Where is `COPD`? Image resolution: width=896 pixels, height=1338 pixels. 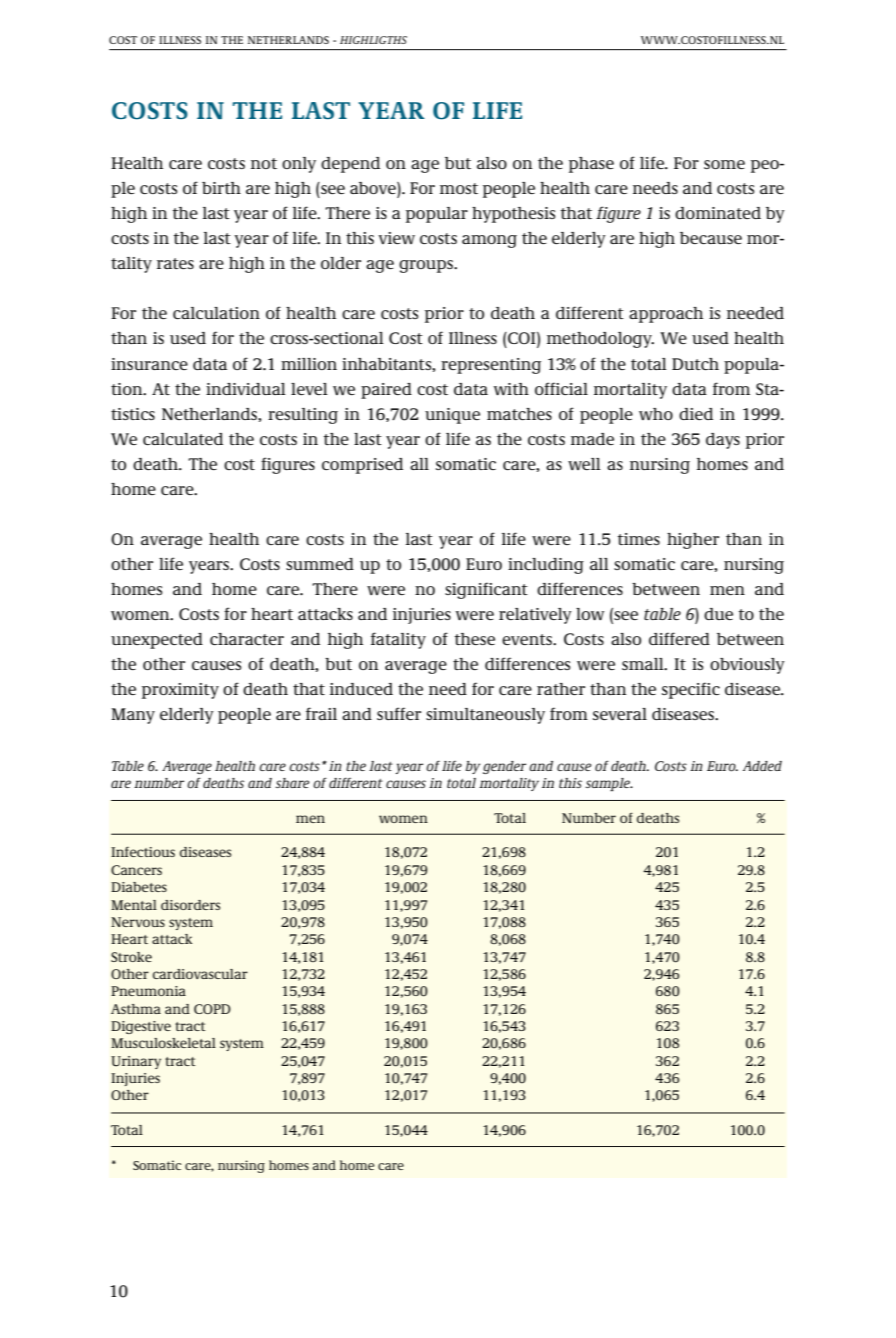 COPD is located at coordinates (212, 1009).
